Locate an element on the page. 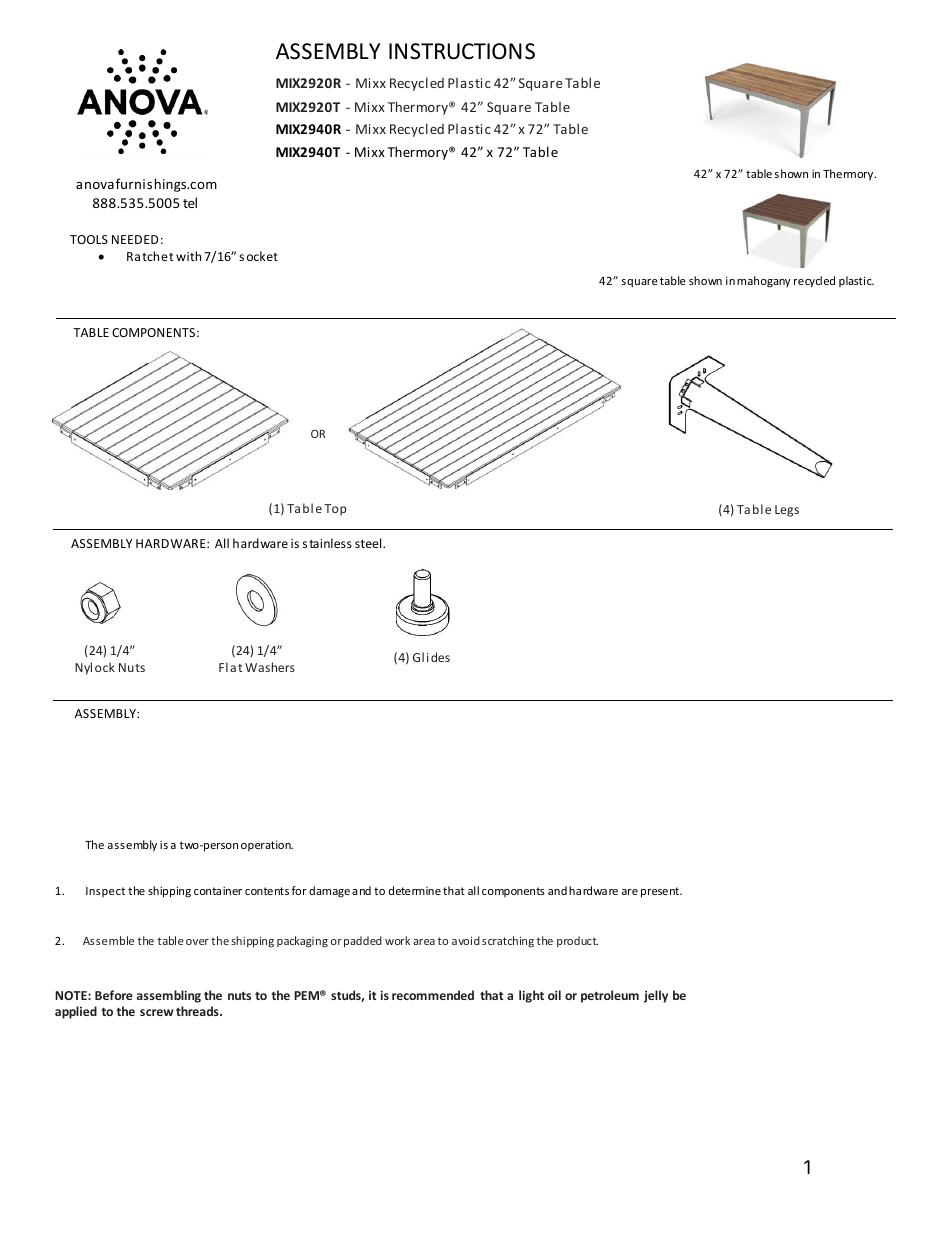  mahogany is located at coordinates (764, 282).
